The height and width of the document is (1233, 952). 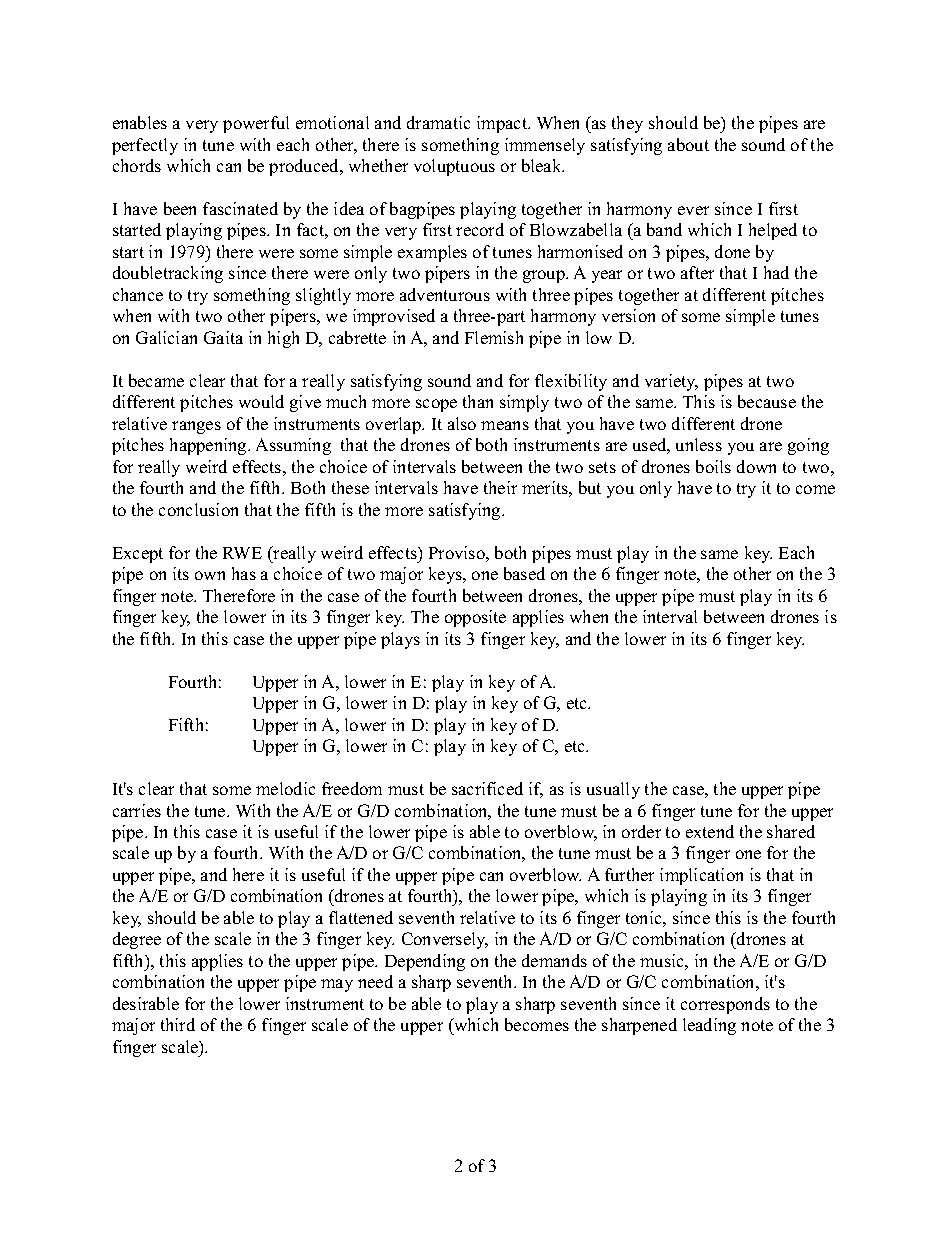 What do you see at coordinates (688, 144) in the document?
I see `about` at bounding box center [688, 144].
